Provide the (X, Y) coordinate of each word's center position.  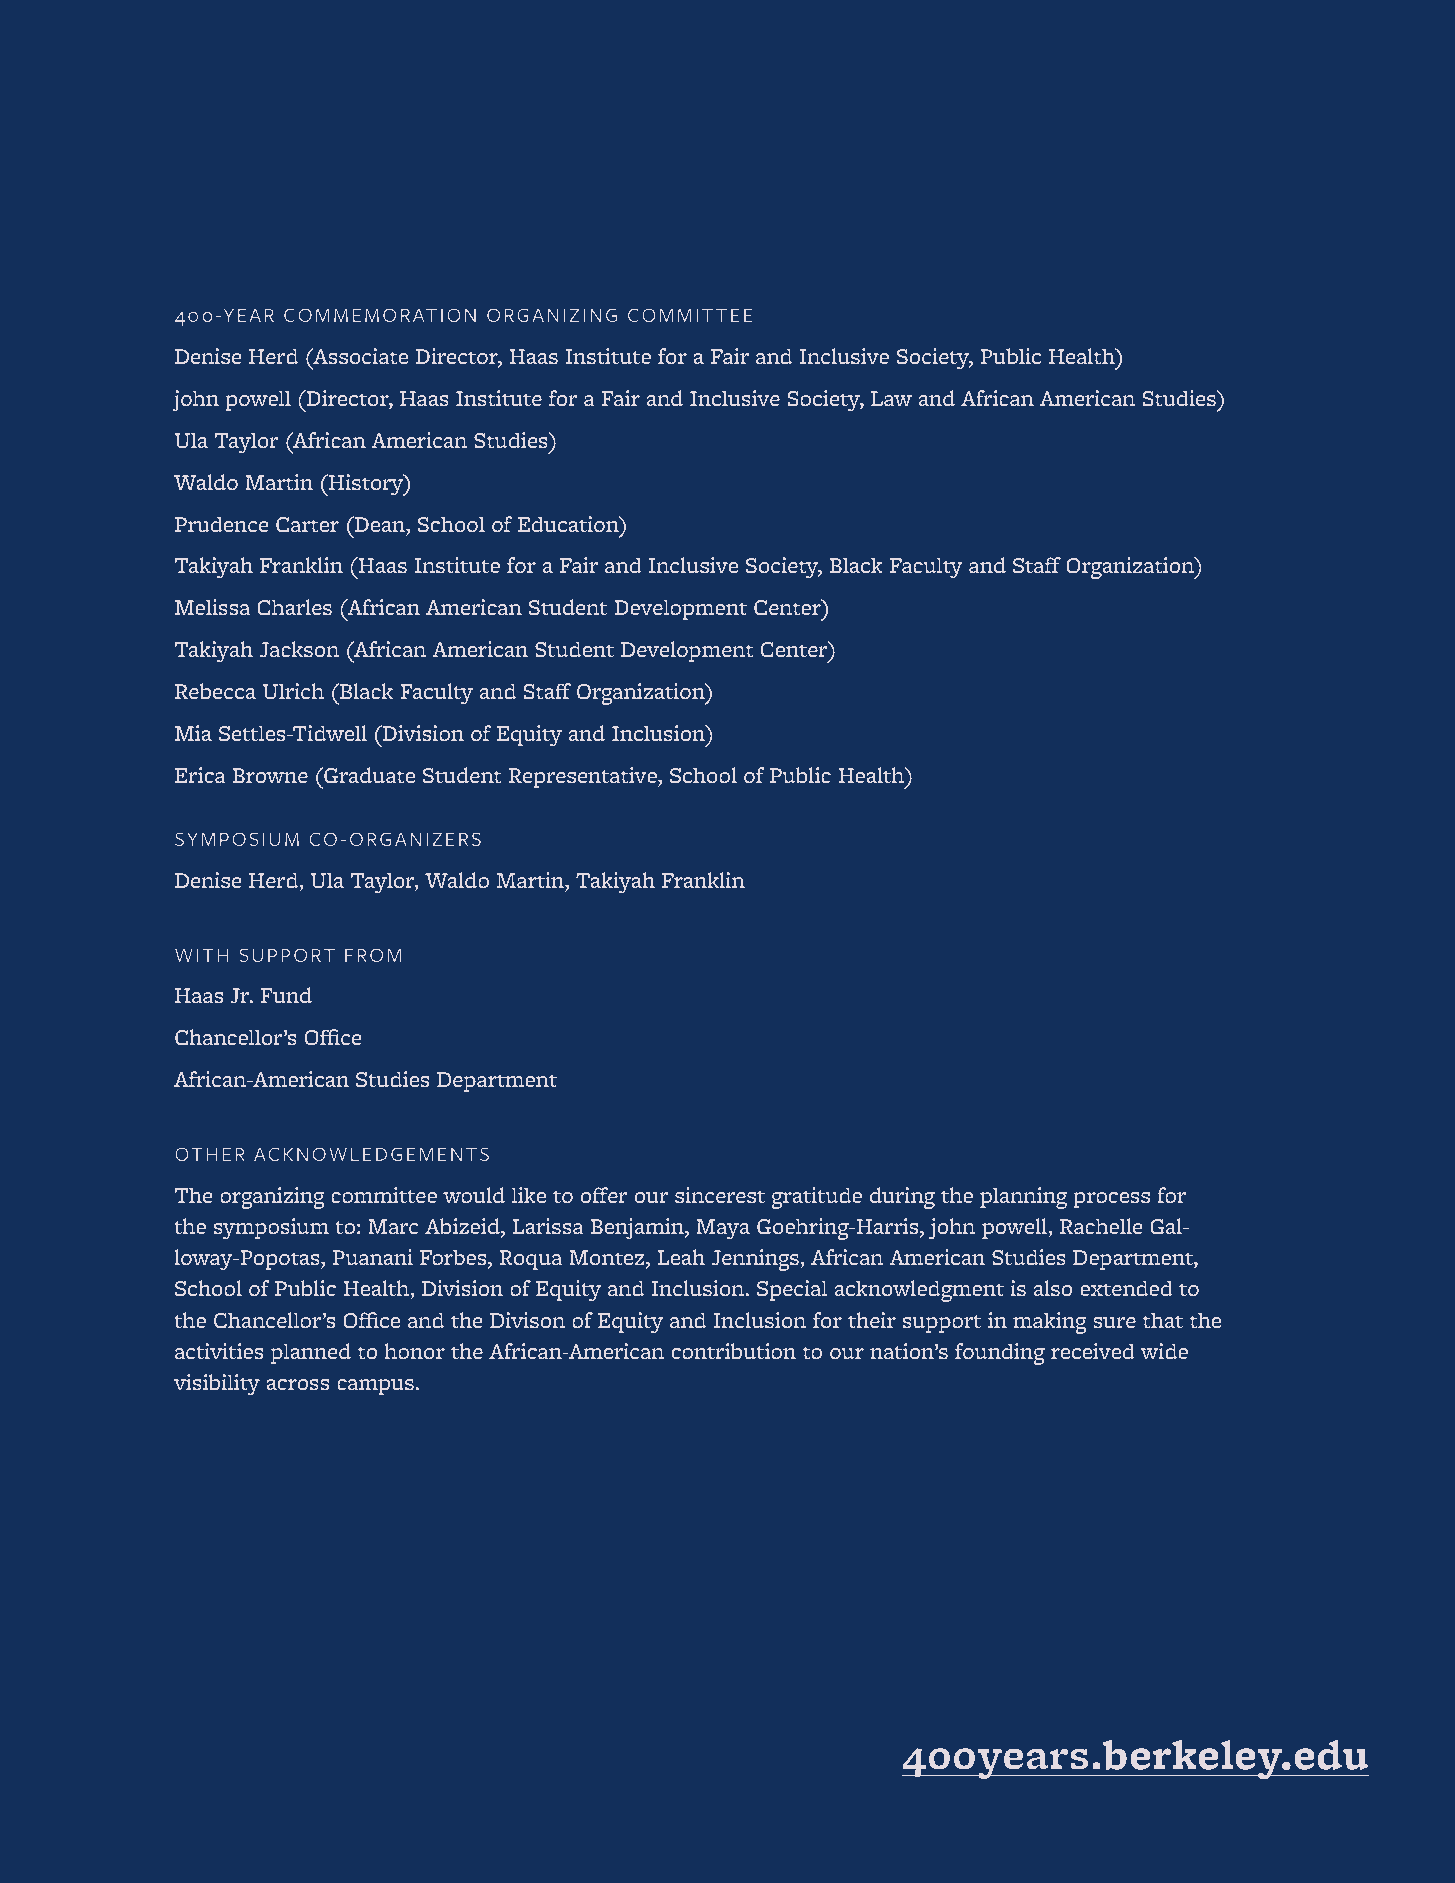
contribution (734, 1351)
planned (311, 1353)
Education (569, 524)
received (1093, 1351)
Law (891, 398)
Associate (359, 356)
